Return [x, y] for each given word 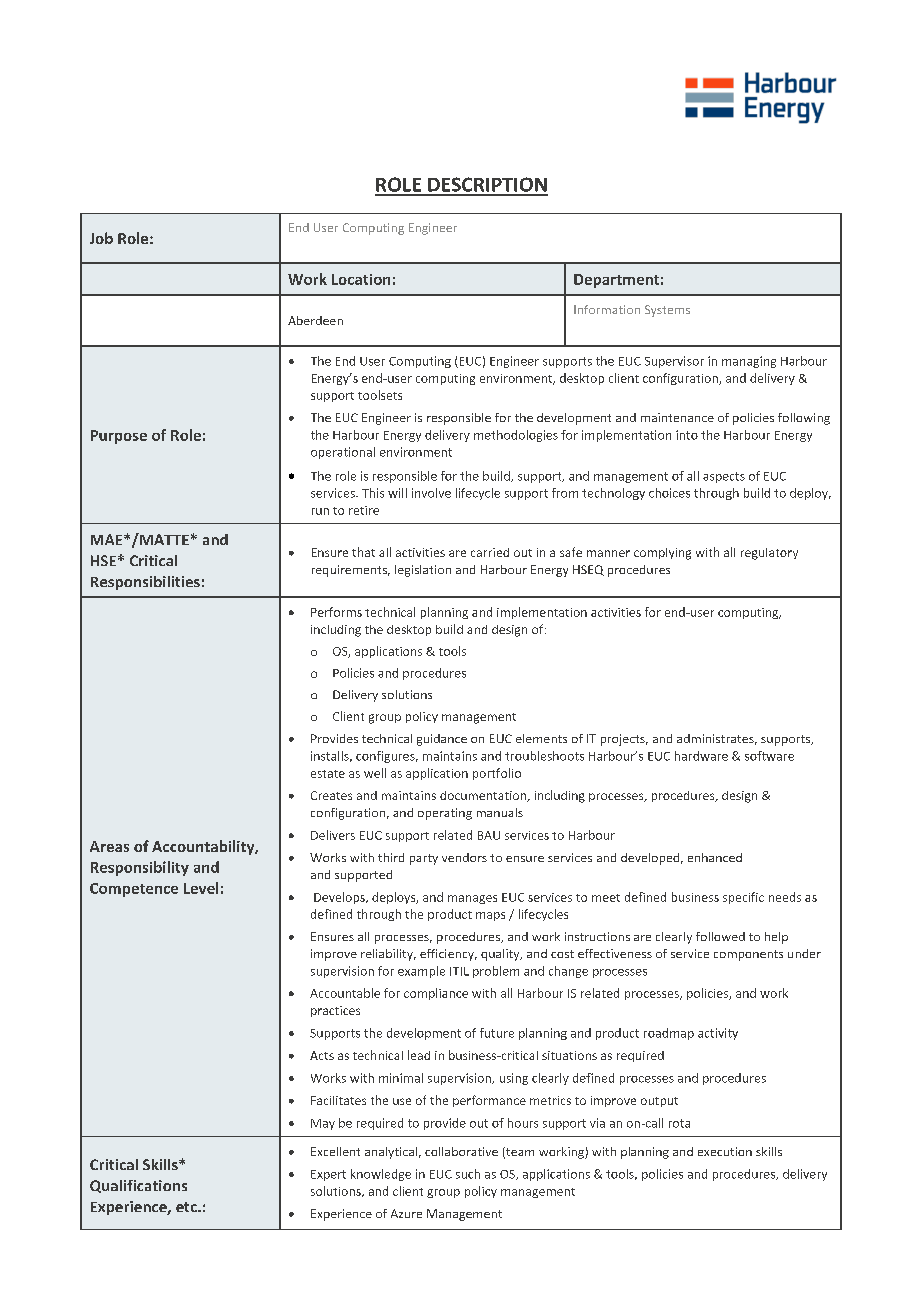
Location [361, 279]
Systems [667, 311]
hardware [701, 756]
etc [187, 1207]
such [468, 1174]
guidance [442, 740]
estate [328, 774]
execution [725, 1151]
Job [101, 238]
